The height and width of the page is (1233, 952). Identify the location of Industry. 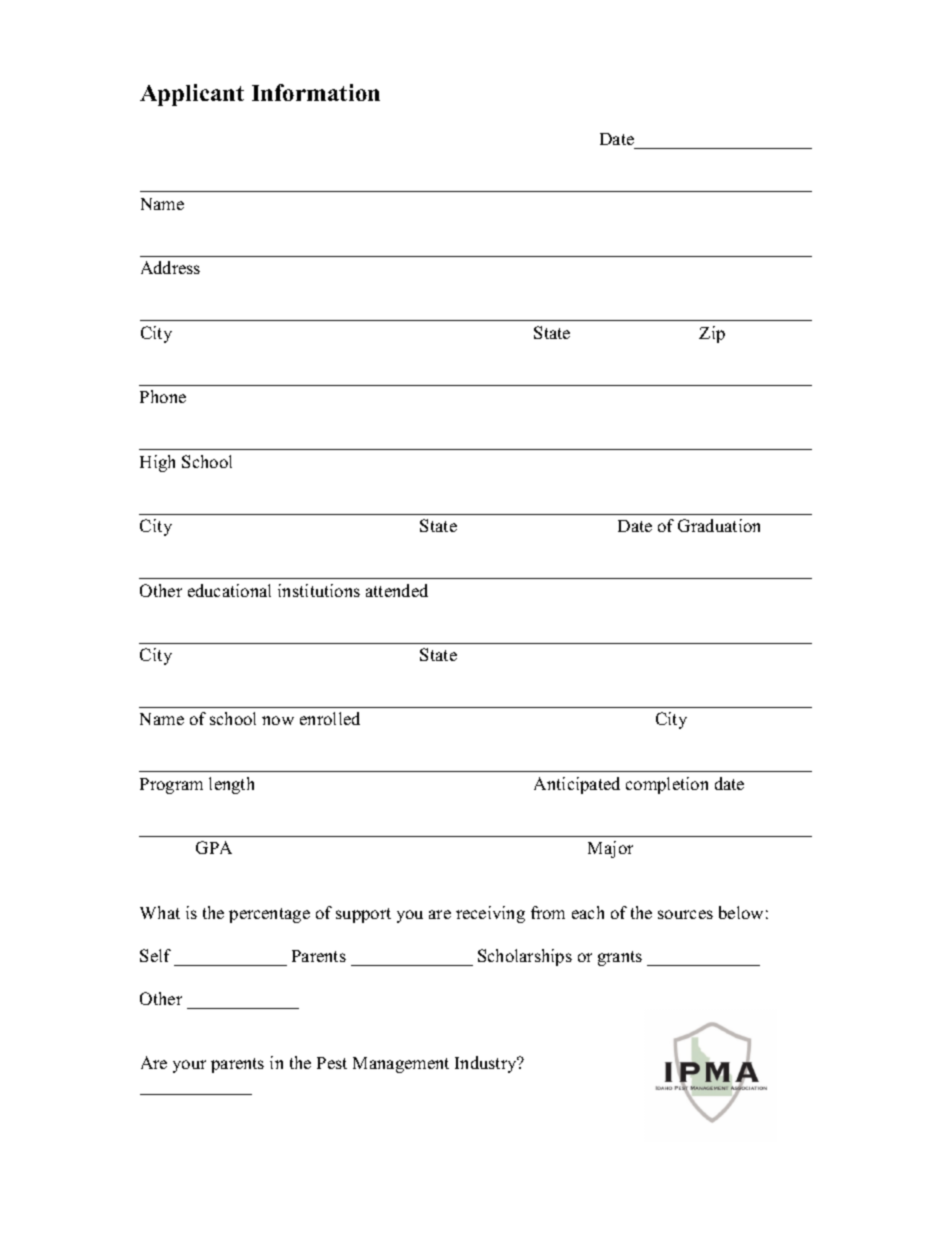
(487, 1064).
